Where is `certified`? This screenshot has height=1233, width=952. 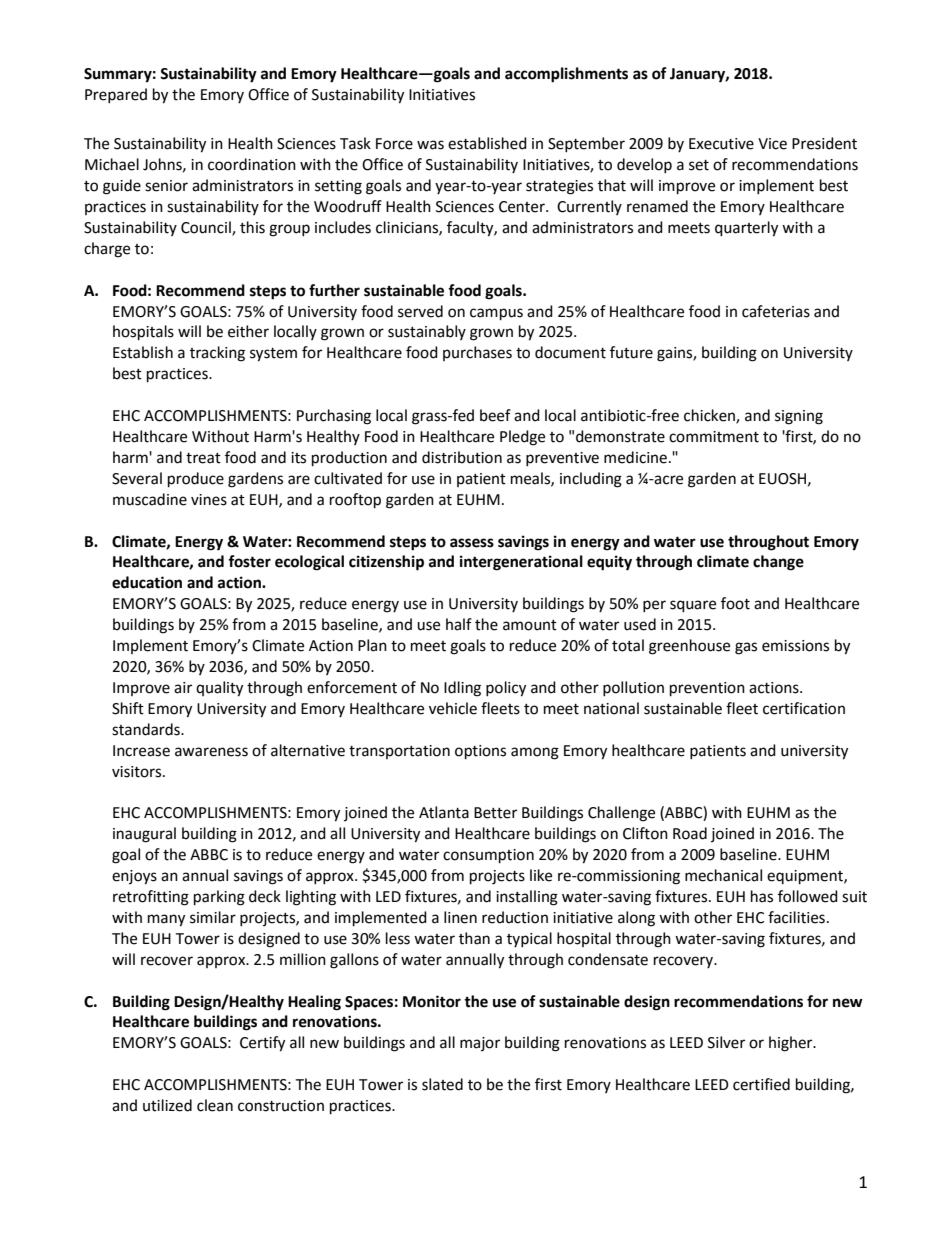
certified is located at coordinates (761, 1084).
